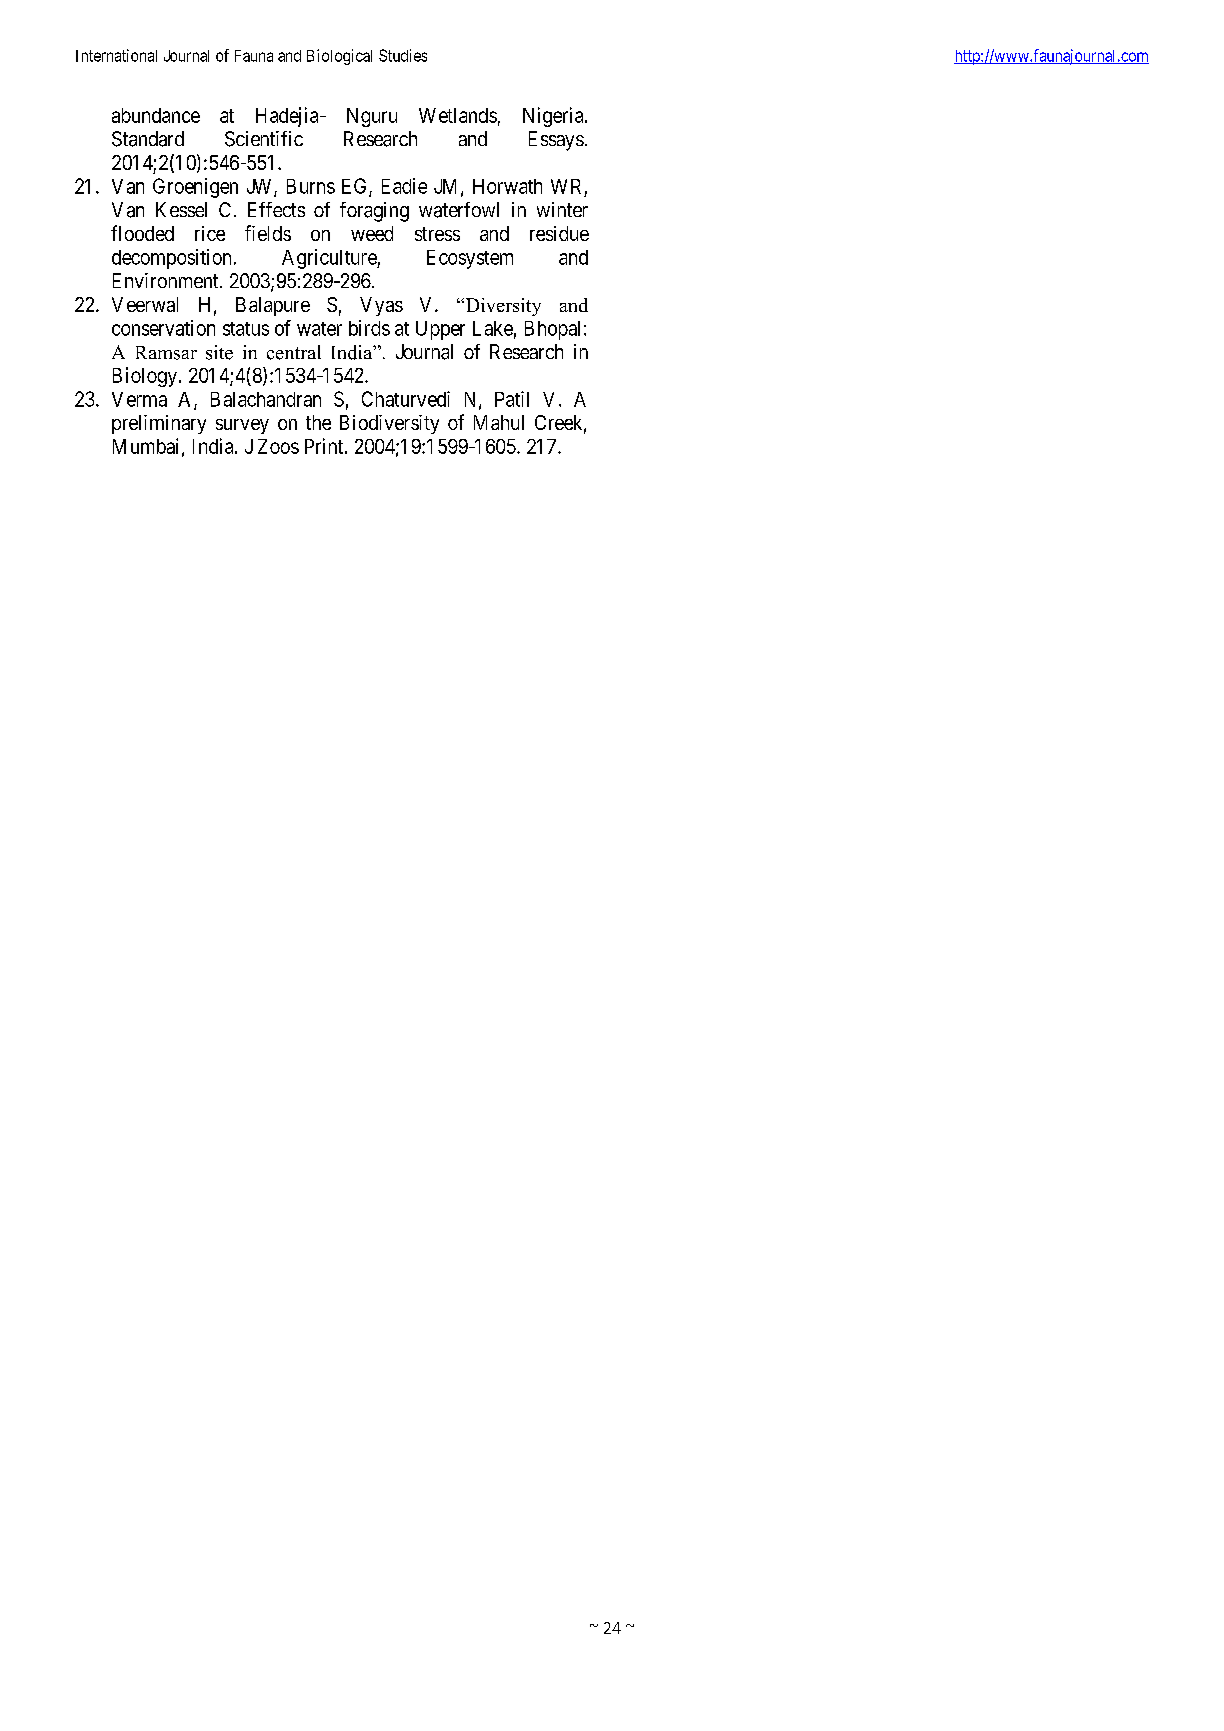 This document has height=1731, width=1224. I want to click on conservation, so click(163, 328).
